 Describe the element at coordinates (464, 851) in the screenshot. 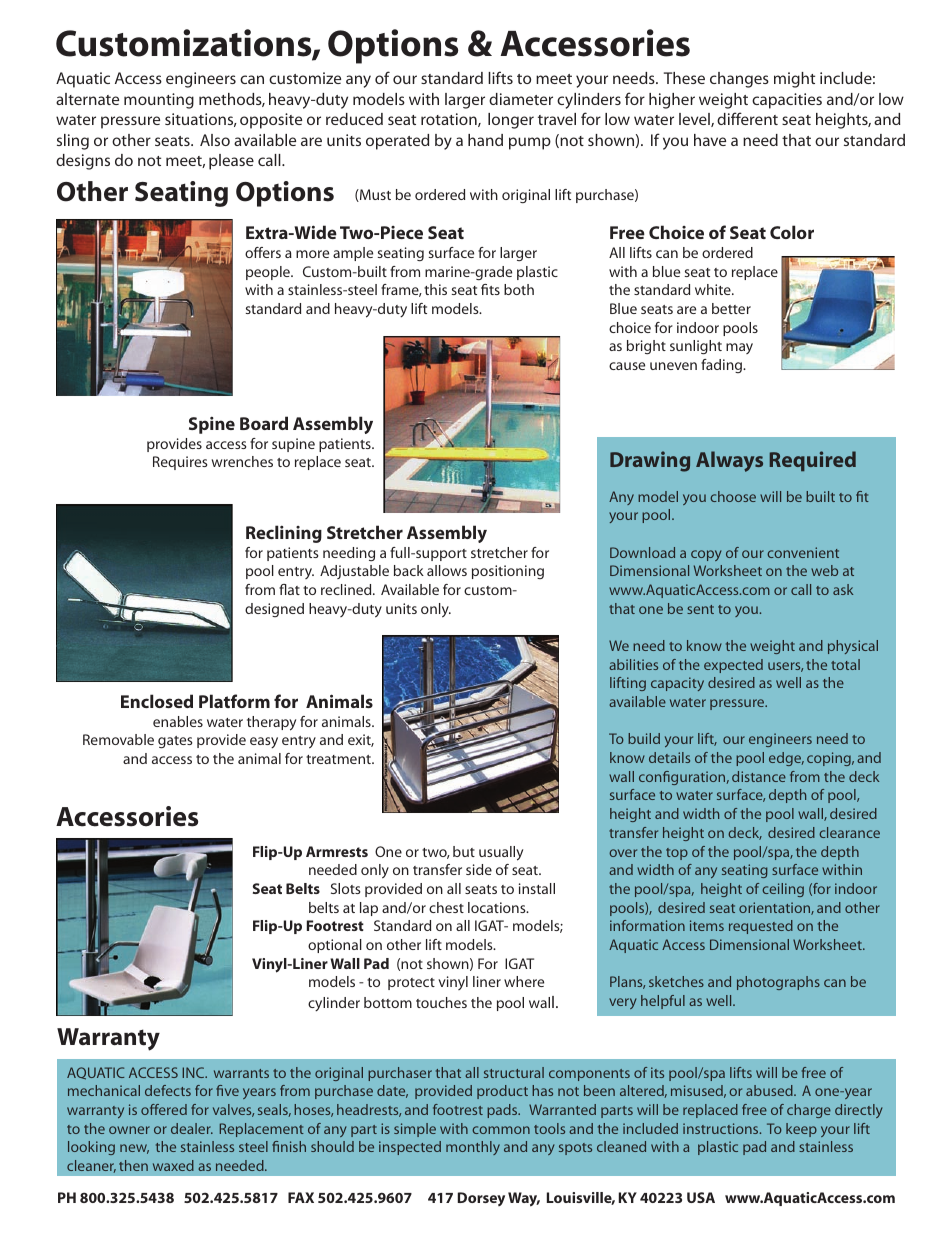

I see `but` at that location.
